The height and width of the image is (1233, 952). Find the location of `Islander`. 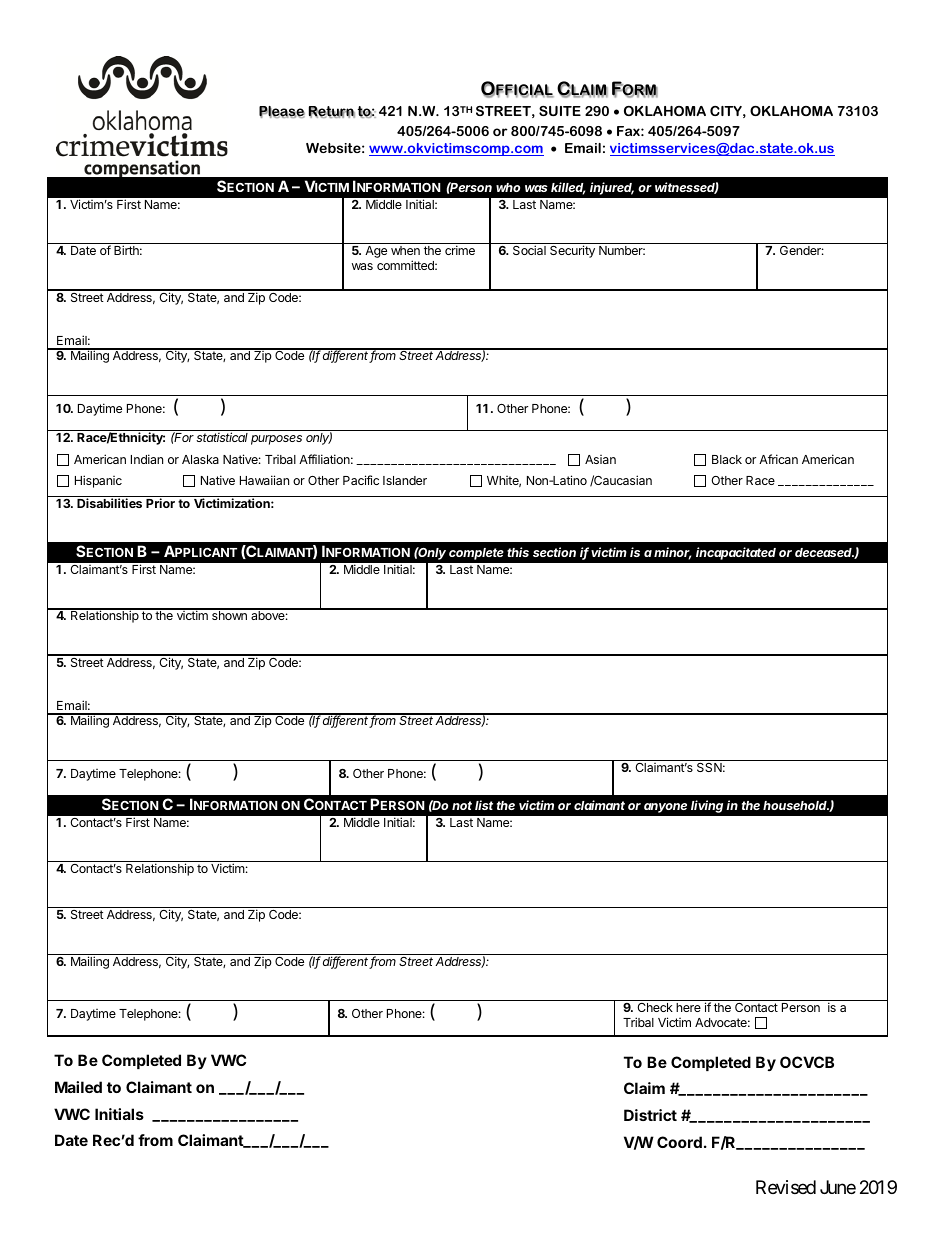

Islander is located at coordinates (405, 480).
